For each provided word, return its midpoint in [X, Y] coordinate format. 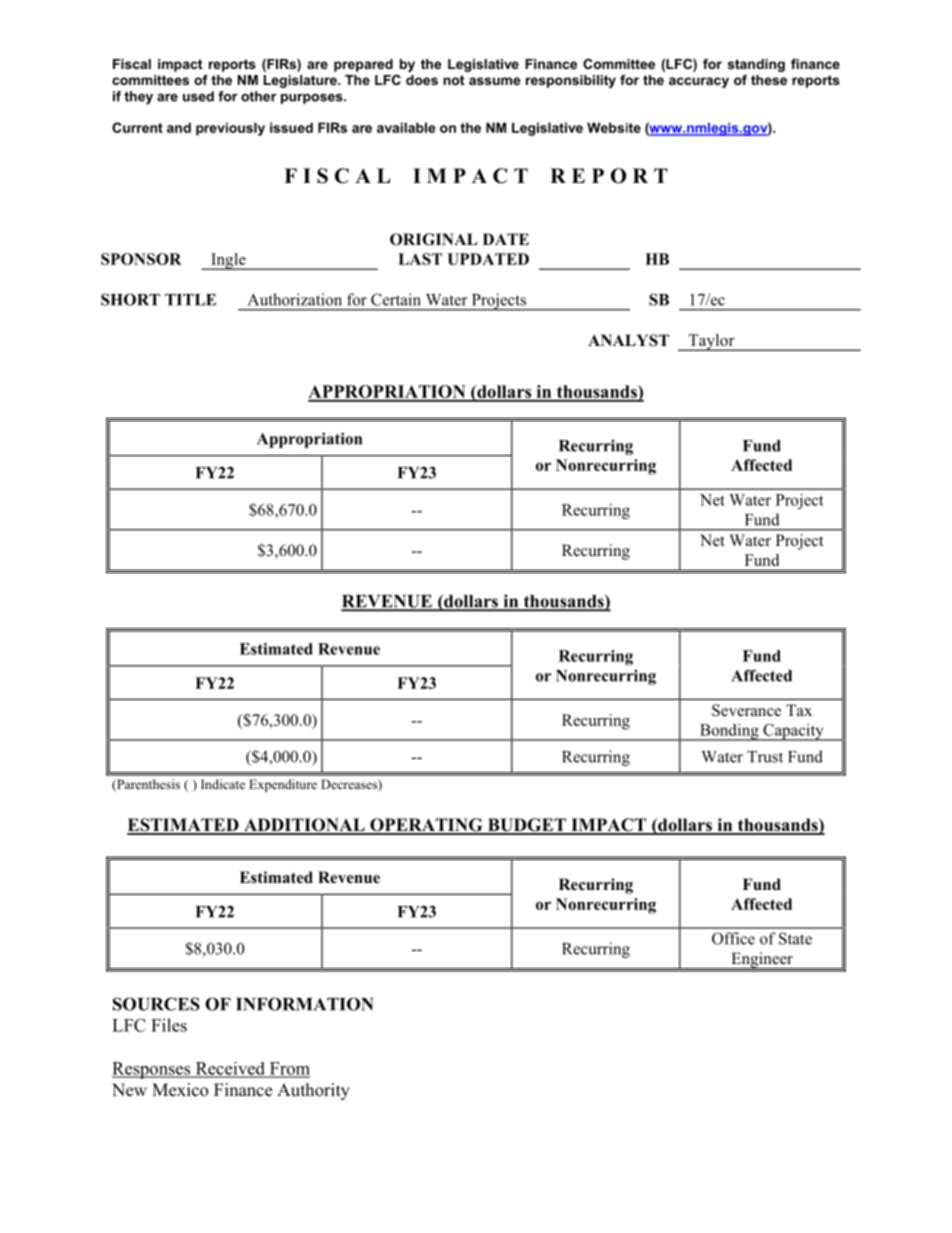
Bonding [729, 732]
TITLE [190, 300]
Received [230, 1069]
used [198, 96]
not [453, 80]
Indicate [223, 784]
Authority [313, 1091]
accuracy [699, 82]
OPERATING [426, 826]
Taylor [711, 342]
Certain [396, 299]
